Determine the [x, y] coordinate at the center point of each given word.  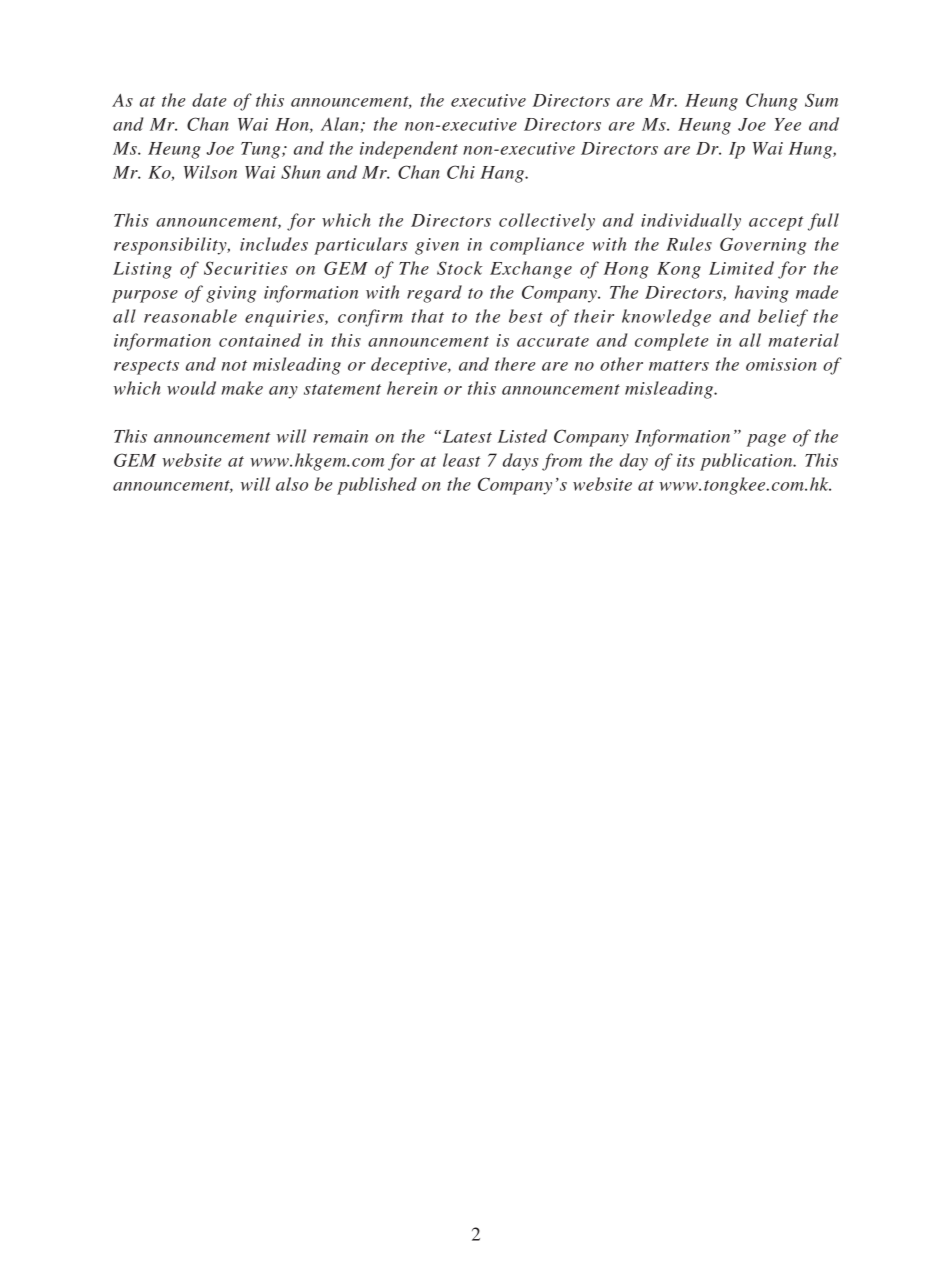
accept [776, 223]
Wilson [210, 172]
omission [781, 364]
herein [412, 388]
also [292, 484]
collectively [547, 222]
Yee [788, 124]
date [209, 100]
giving [231, 294]
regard [434, 294]
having [762, 294]
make [242, 388]
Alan [341, 125]
